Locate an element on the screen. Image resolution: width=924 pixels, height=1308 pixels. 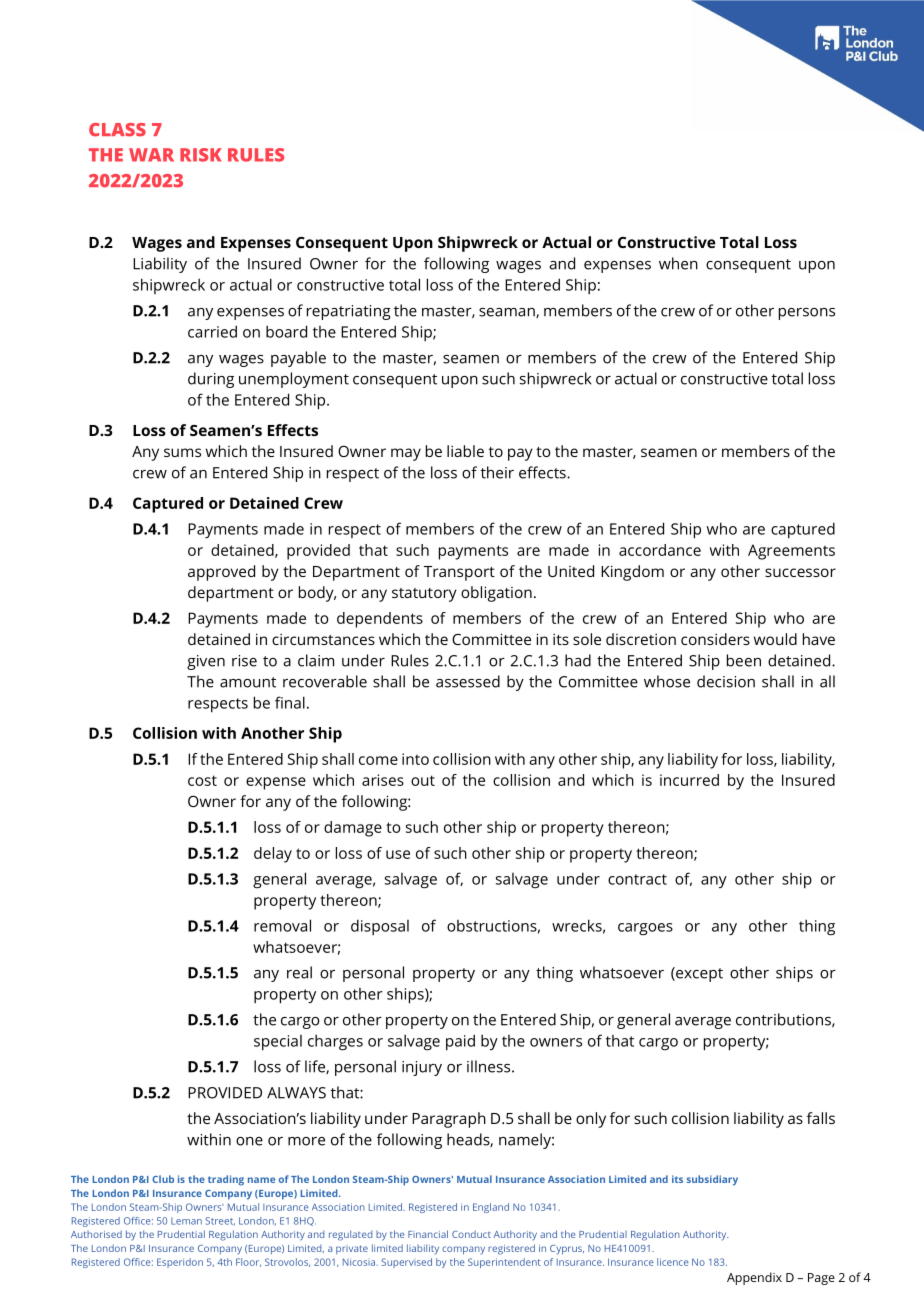
seaman is located at coordinates (508, 313).
